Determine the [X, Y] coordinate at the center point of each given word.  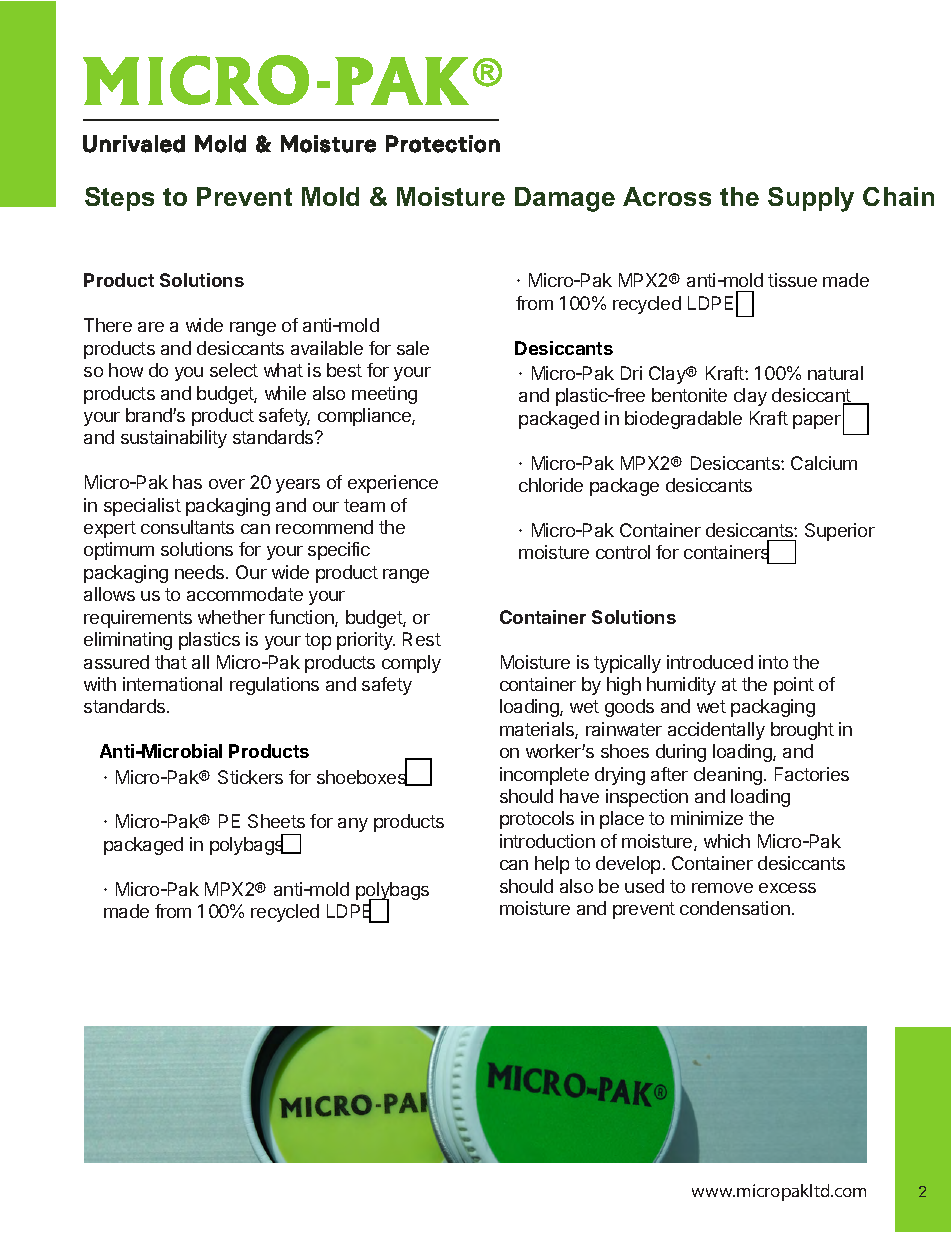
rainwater [624, 729]
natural [835, 373]
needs [201, 572]
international [172, 684]
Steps [119, 199]
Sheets [276, 821]
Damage [565, 199]
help [552, 865]
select [234, 370]
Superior [840, 532]
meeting [384, 395]
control [623, 552]
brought [802, 731]
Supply [811, 199]
